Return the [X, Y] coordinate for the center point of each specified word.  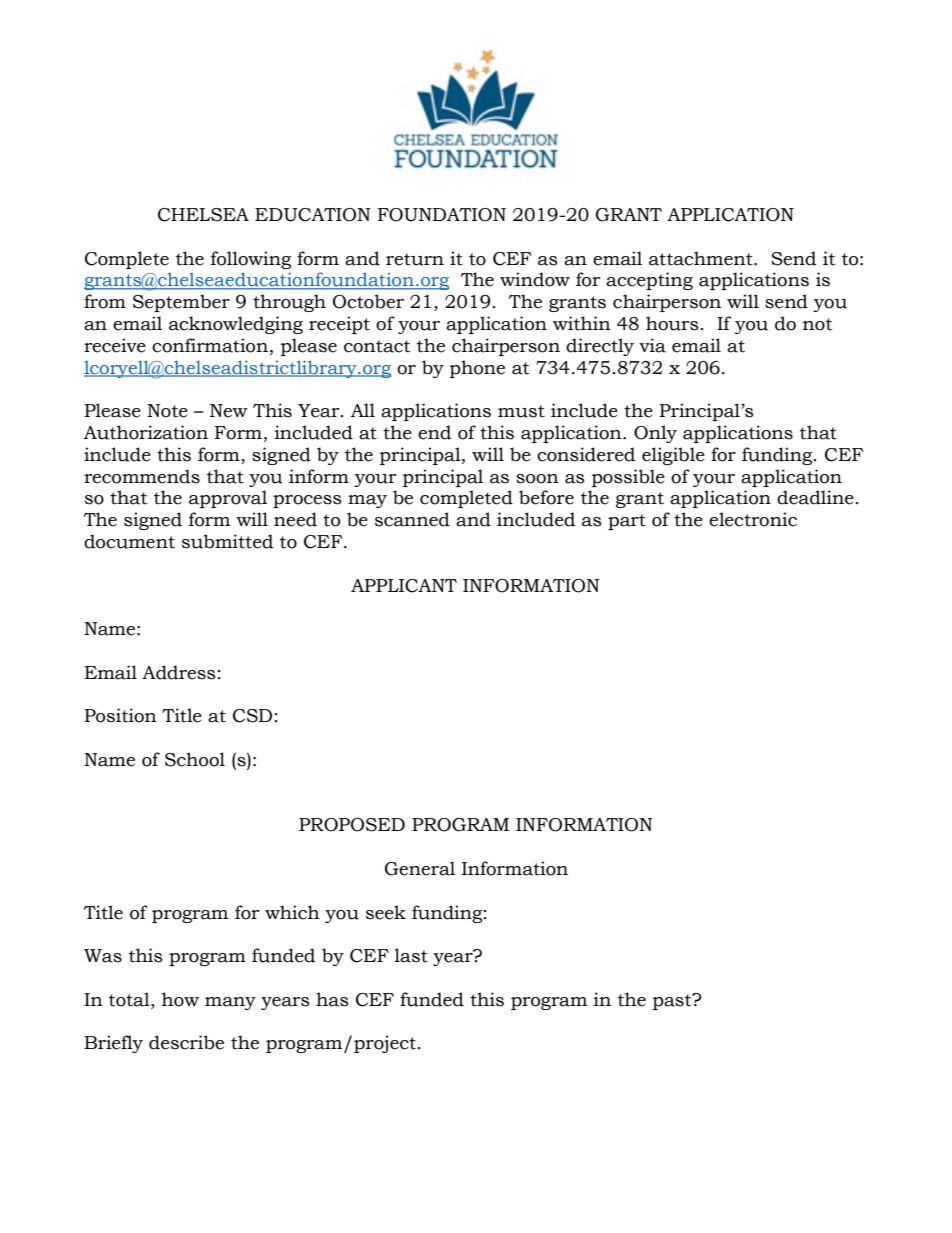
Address [179, 672]
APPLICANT [404, 586]
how [180, 999]
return [415, 259]
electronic [753, 519]
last [411, 955]
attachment [702, 258]
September [181, 303]
